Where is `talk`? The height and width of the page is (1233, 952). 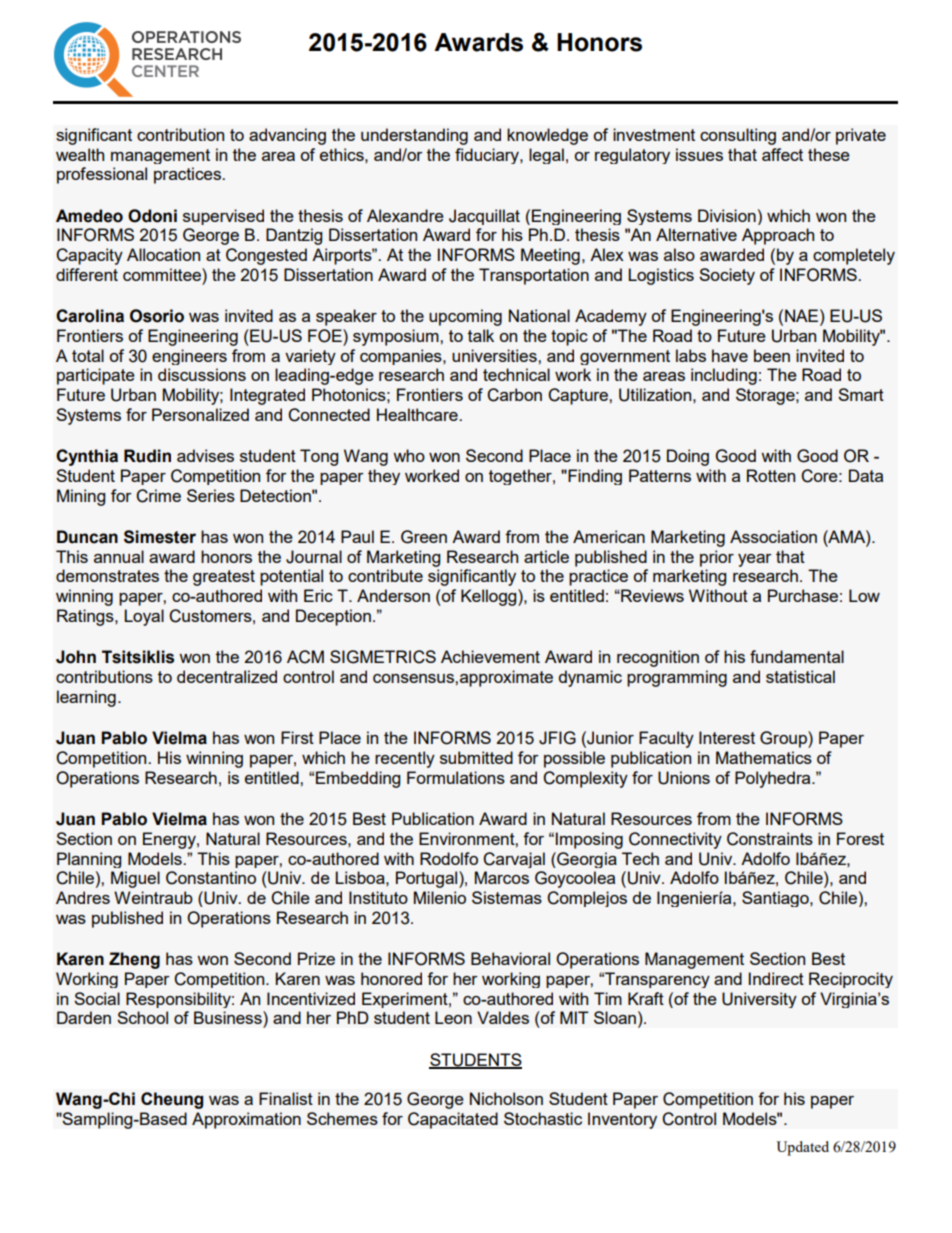
talk is located at coordinates (481, 335).
